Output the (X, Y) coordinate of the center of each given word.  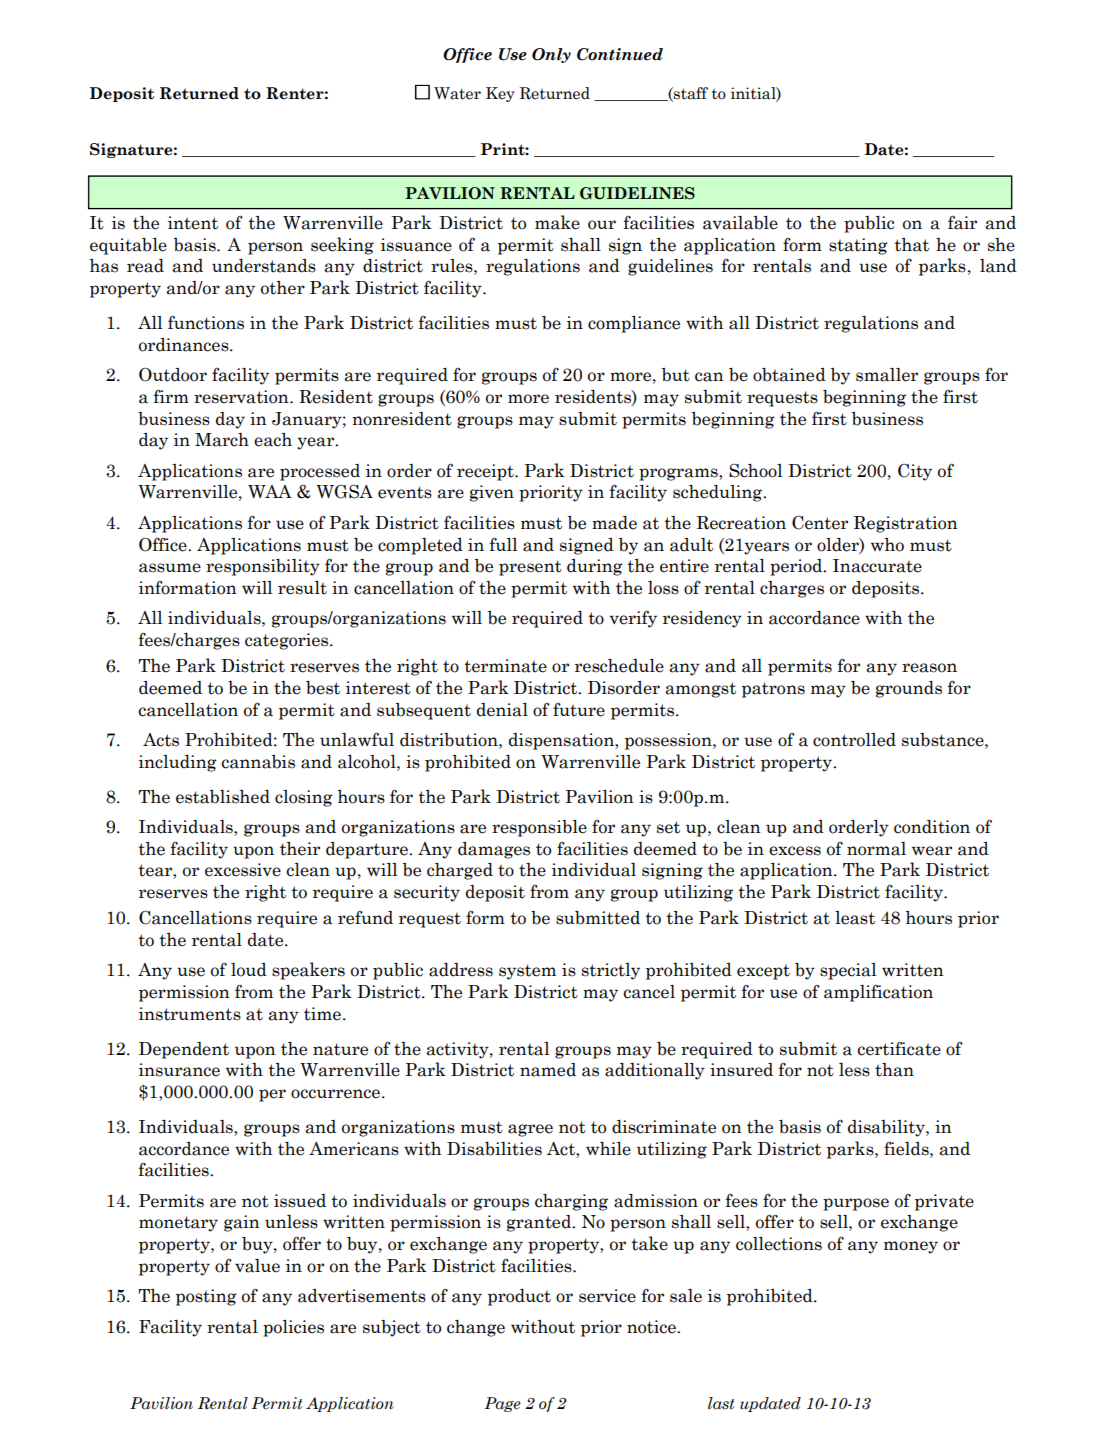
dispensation (562, 741)
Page (503, 1404)
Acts (161, 740)
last (721, 1403)
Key (500, 94)
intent (193, 223)
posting (206, 1297)
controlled (854, 740)
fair (962, 222)
